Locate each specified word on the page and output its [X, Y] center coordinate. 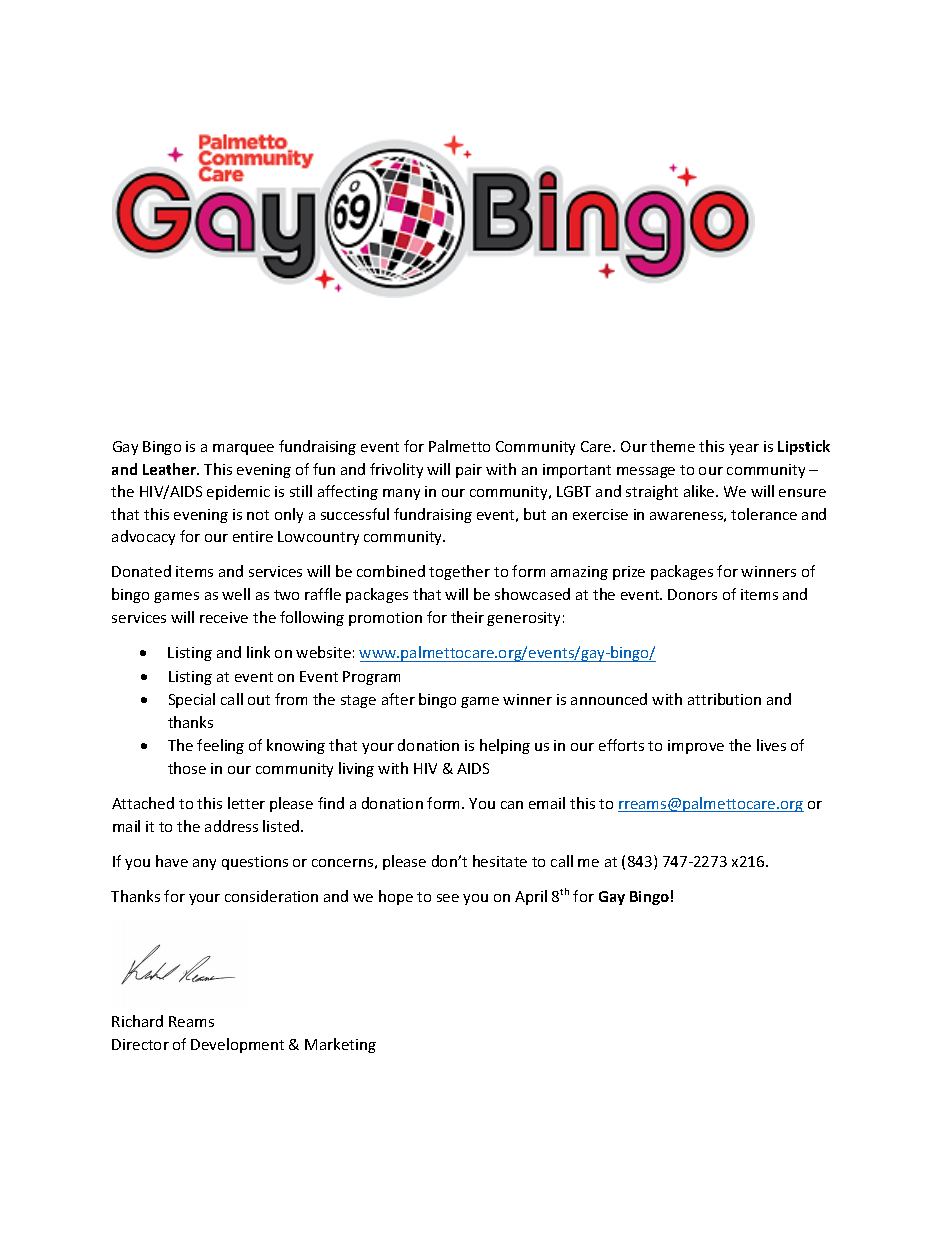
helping [505, 746]
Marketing [340, 1045]
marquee [243, 449]
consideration [271, 896]
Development [237, 1045]
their [467, 617]
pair [469, 471]
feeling [220, 746]
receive [224, 617]
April [531, 897]
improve [696, 747]
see [448, 898]
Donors [692, 594]
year [744, 449]
